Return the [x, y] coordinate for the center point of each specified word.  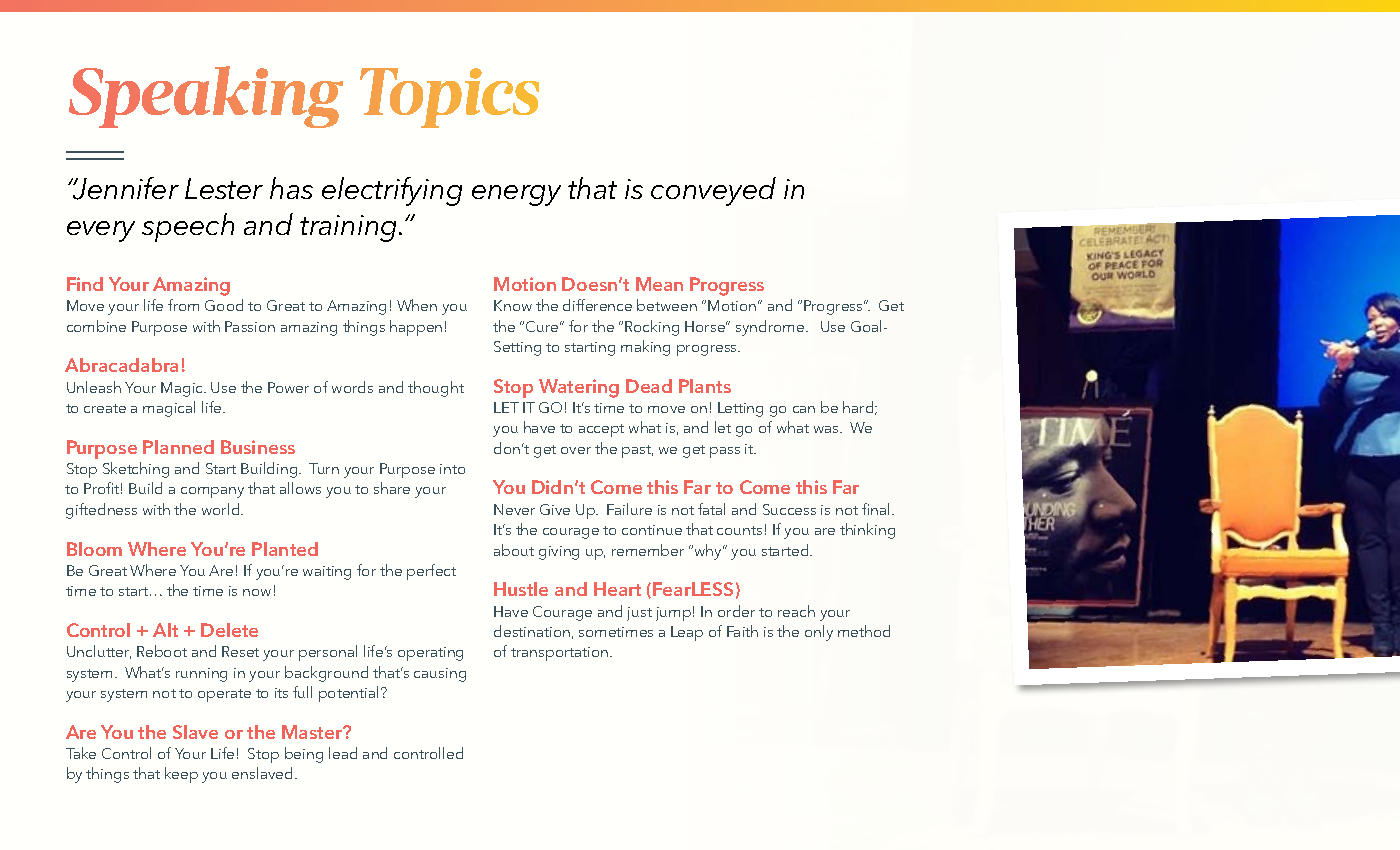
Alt [165, 630]
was [827, 429]
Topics [449, 98]
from [183, 305]
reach [796, 611]
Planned [178, 447]
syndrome [771, 328]
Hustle [521, 589]
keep [181, 775]
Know [513, 305]
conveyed [713, 191]
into [452, 469]
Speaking [206, 97]
